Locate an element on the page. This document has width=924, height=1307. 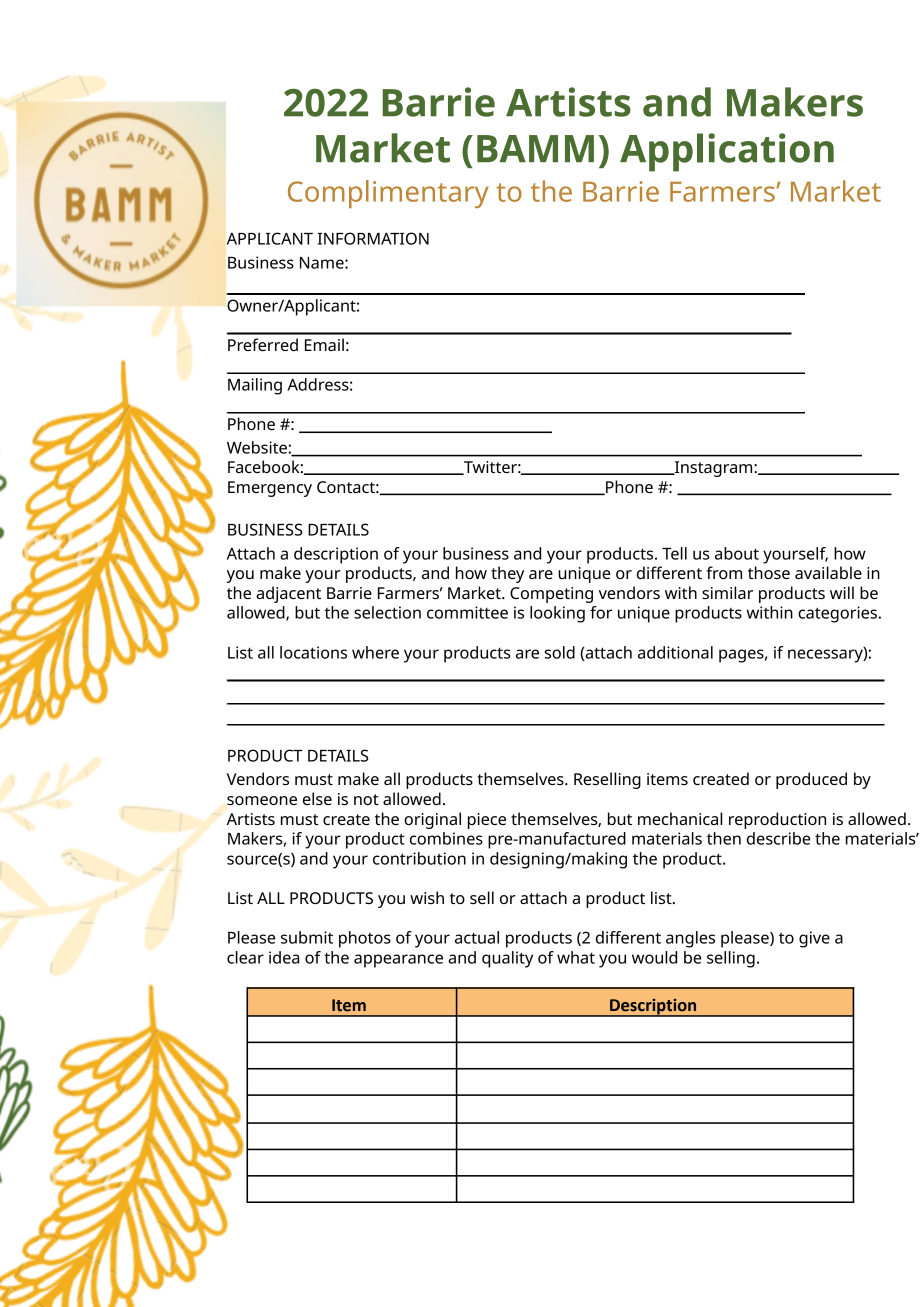
those is located at coordinates (769, 572).
